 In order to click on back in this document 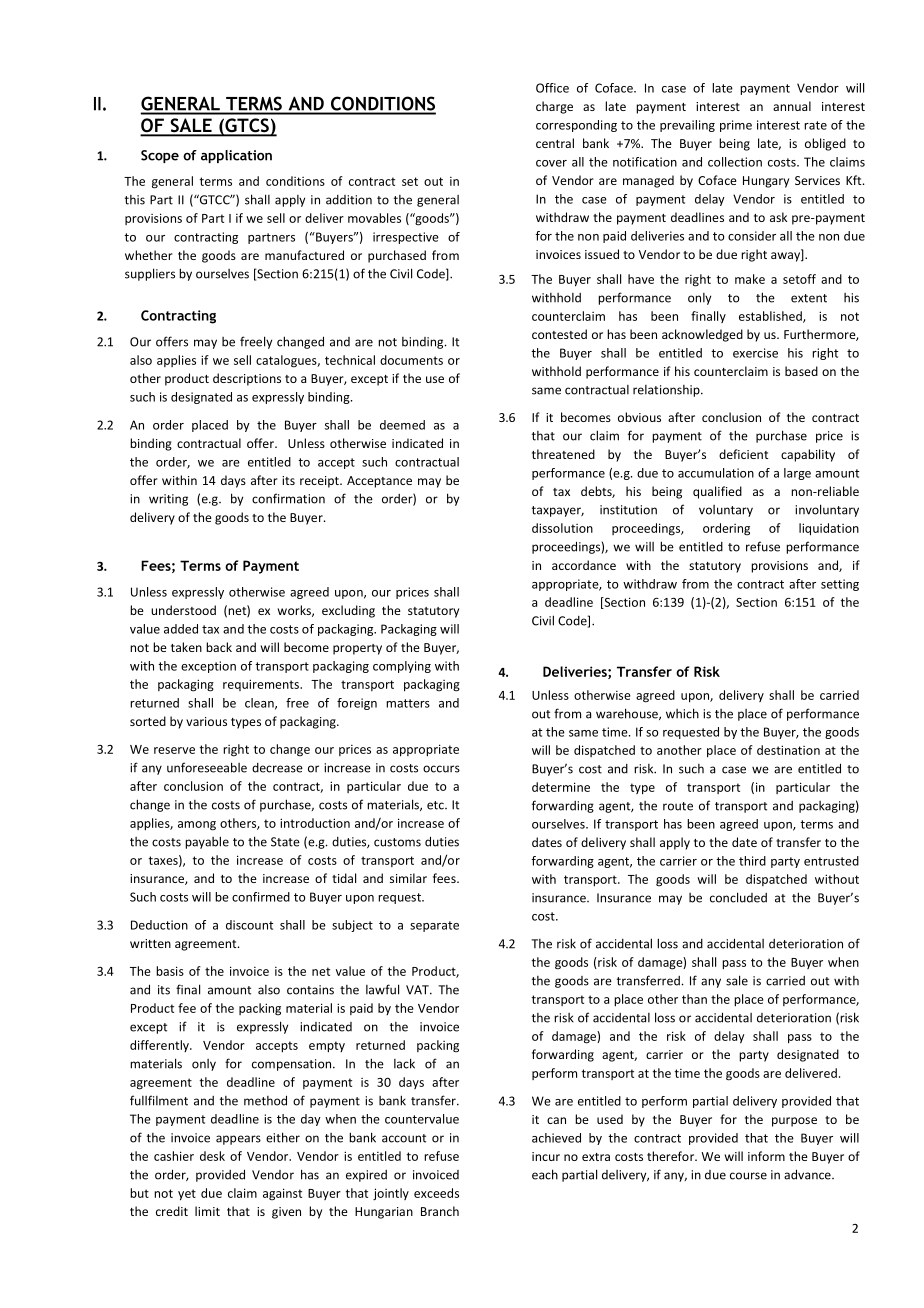, I will do `click(219, 647)`.
